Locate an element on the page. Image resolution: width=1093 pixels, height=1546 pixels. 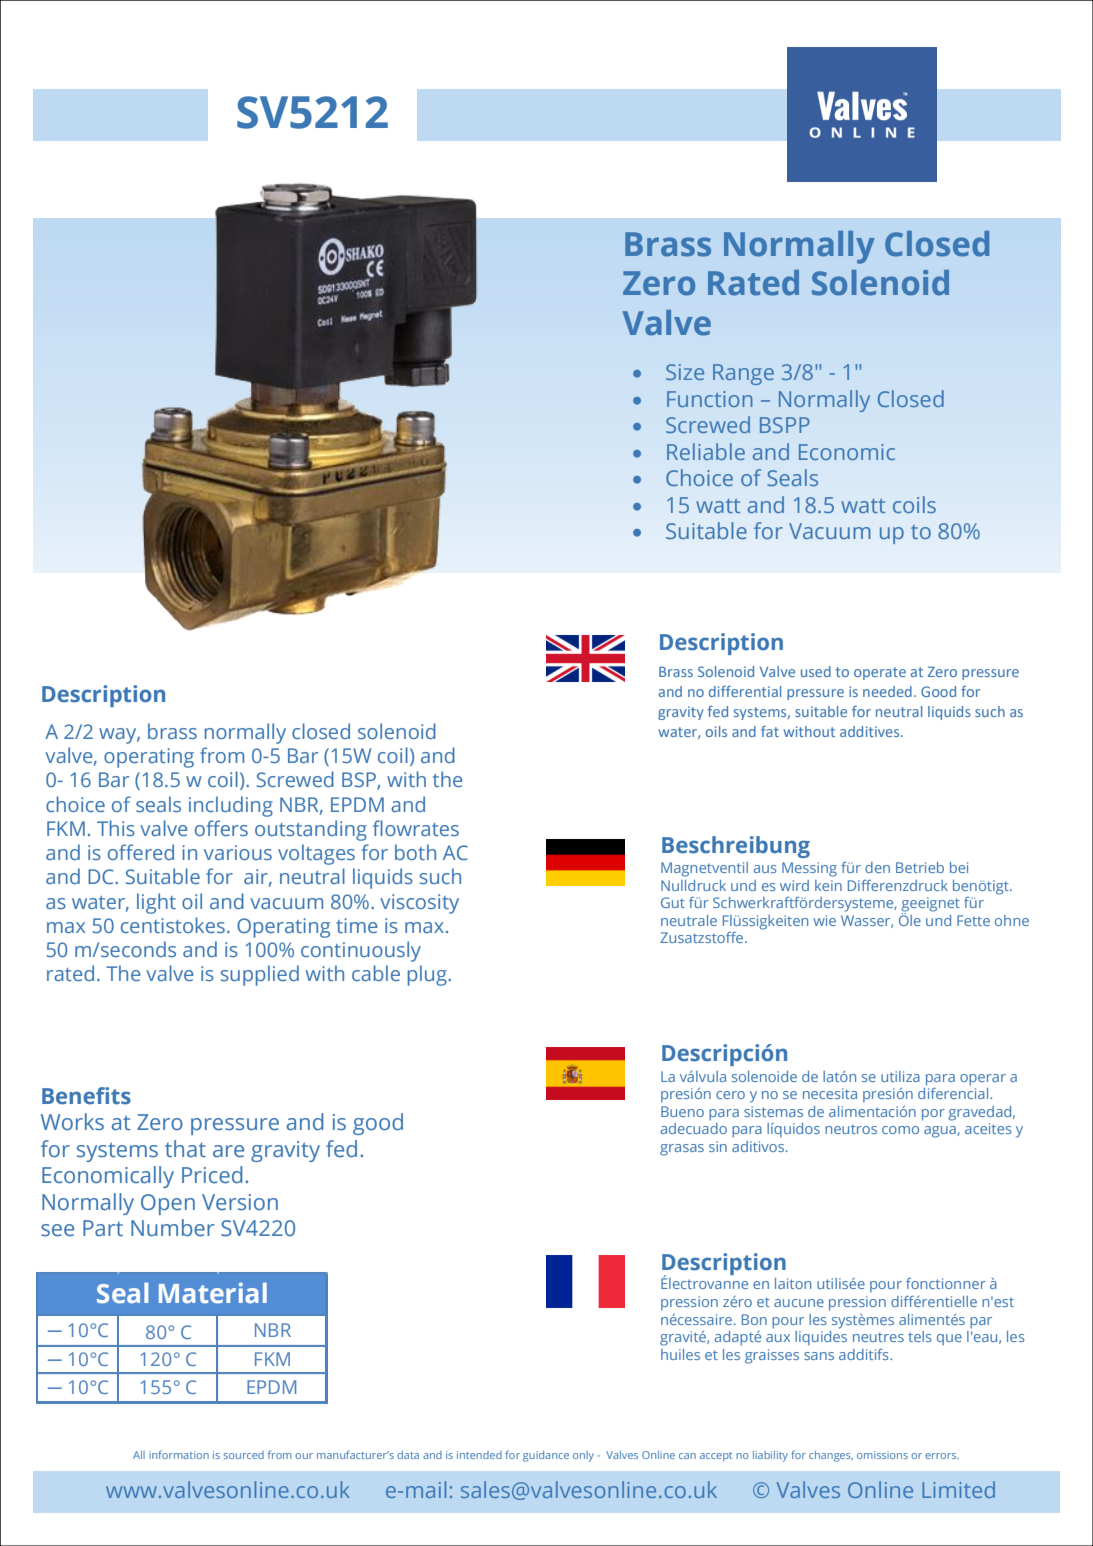
Bueno is located at coordinates (682, 1111).
